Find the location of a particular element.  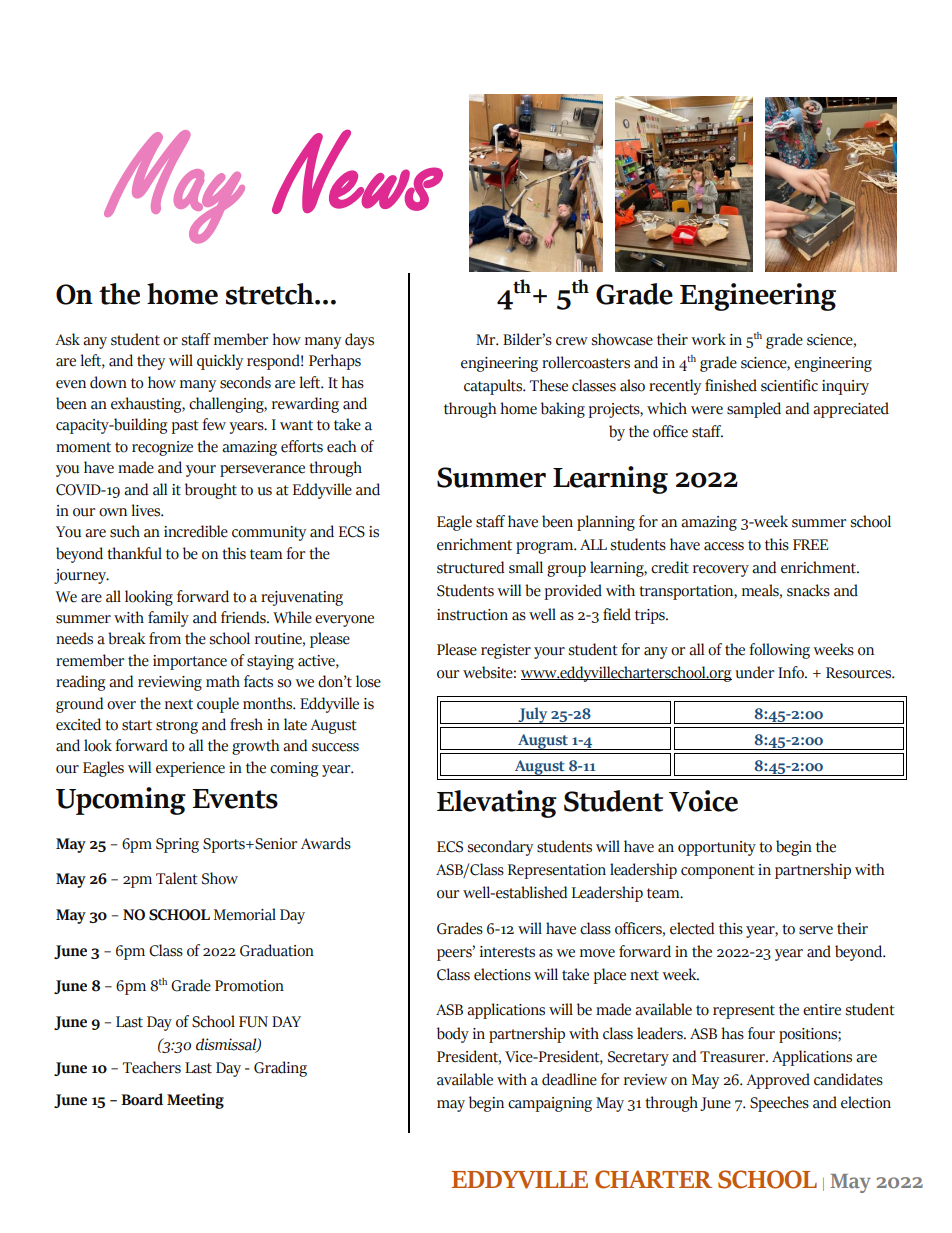

lives is located at coordinates (147, 510).
